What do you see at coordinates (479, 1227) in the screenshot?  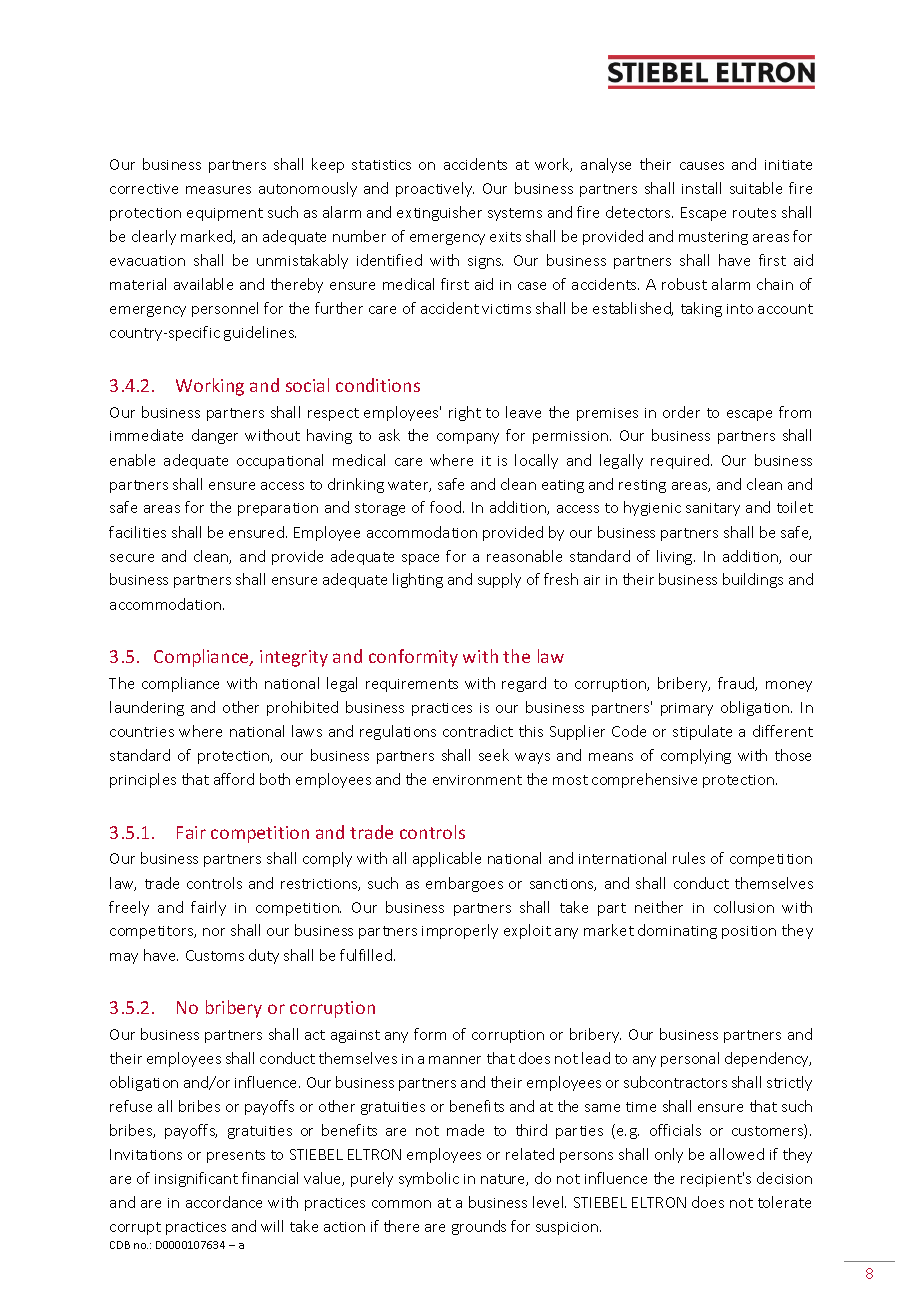 I see `grounds` at bounding box center [479, 1227].
